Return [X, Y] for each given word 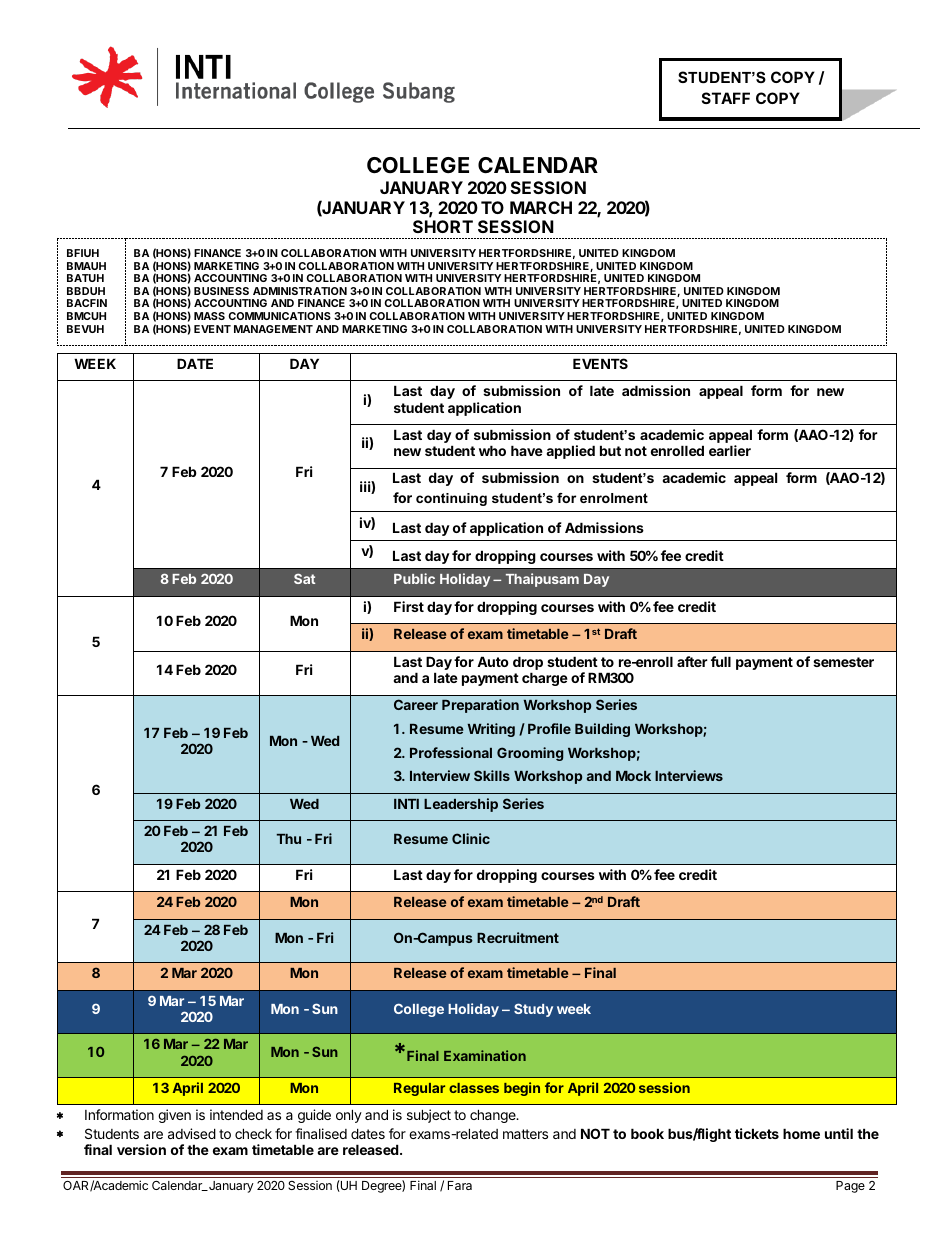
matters [525, 1134]
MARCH [541, 207]
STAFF [726, 98]
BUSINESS [221, 291]
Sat [304, 579]
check [253, 1133]
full [721, 661]
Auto [493, 661]
